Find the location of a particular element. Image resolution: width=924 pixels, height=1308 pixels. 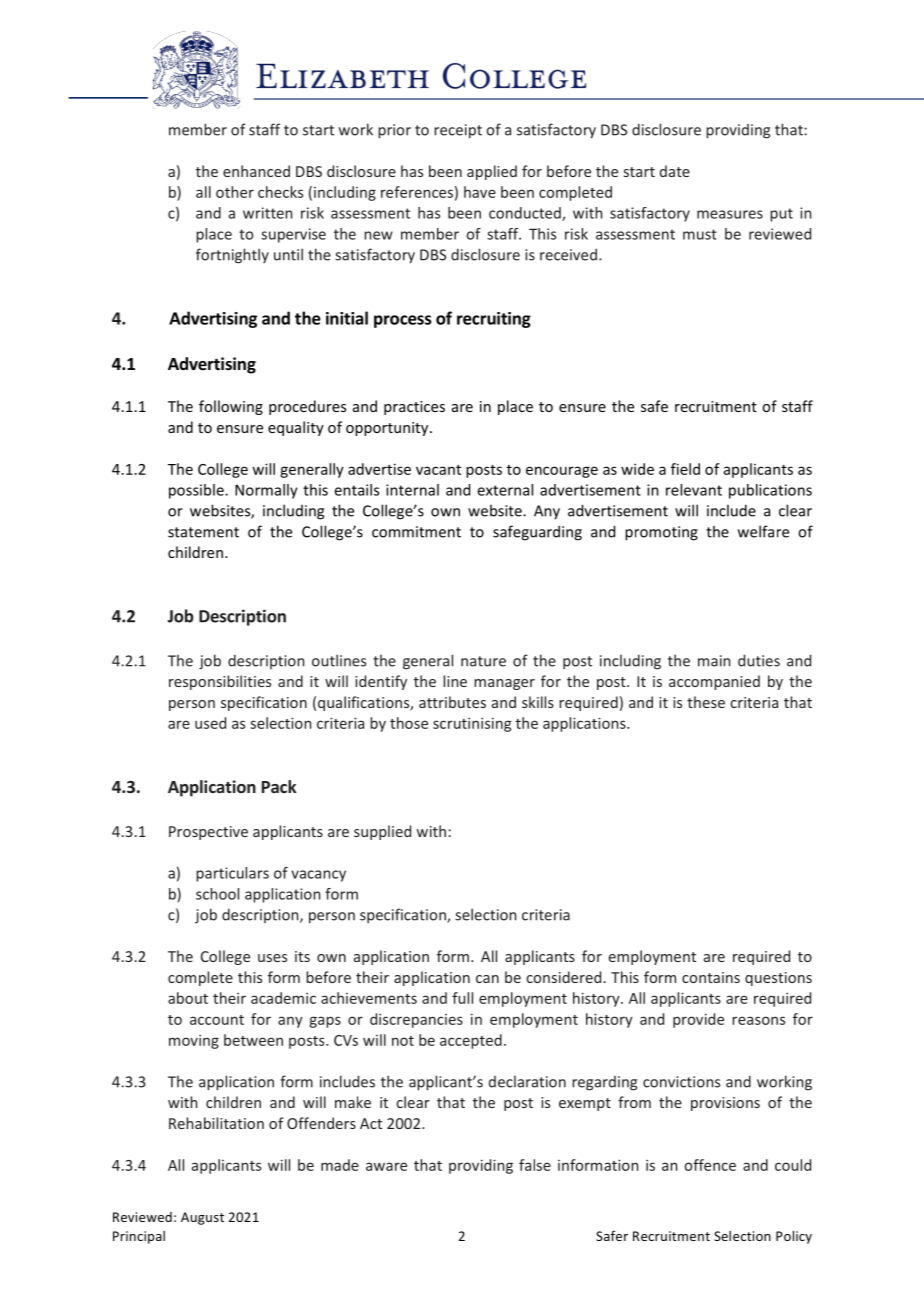

uses is located at coordinates (272, 958).
